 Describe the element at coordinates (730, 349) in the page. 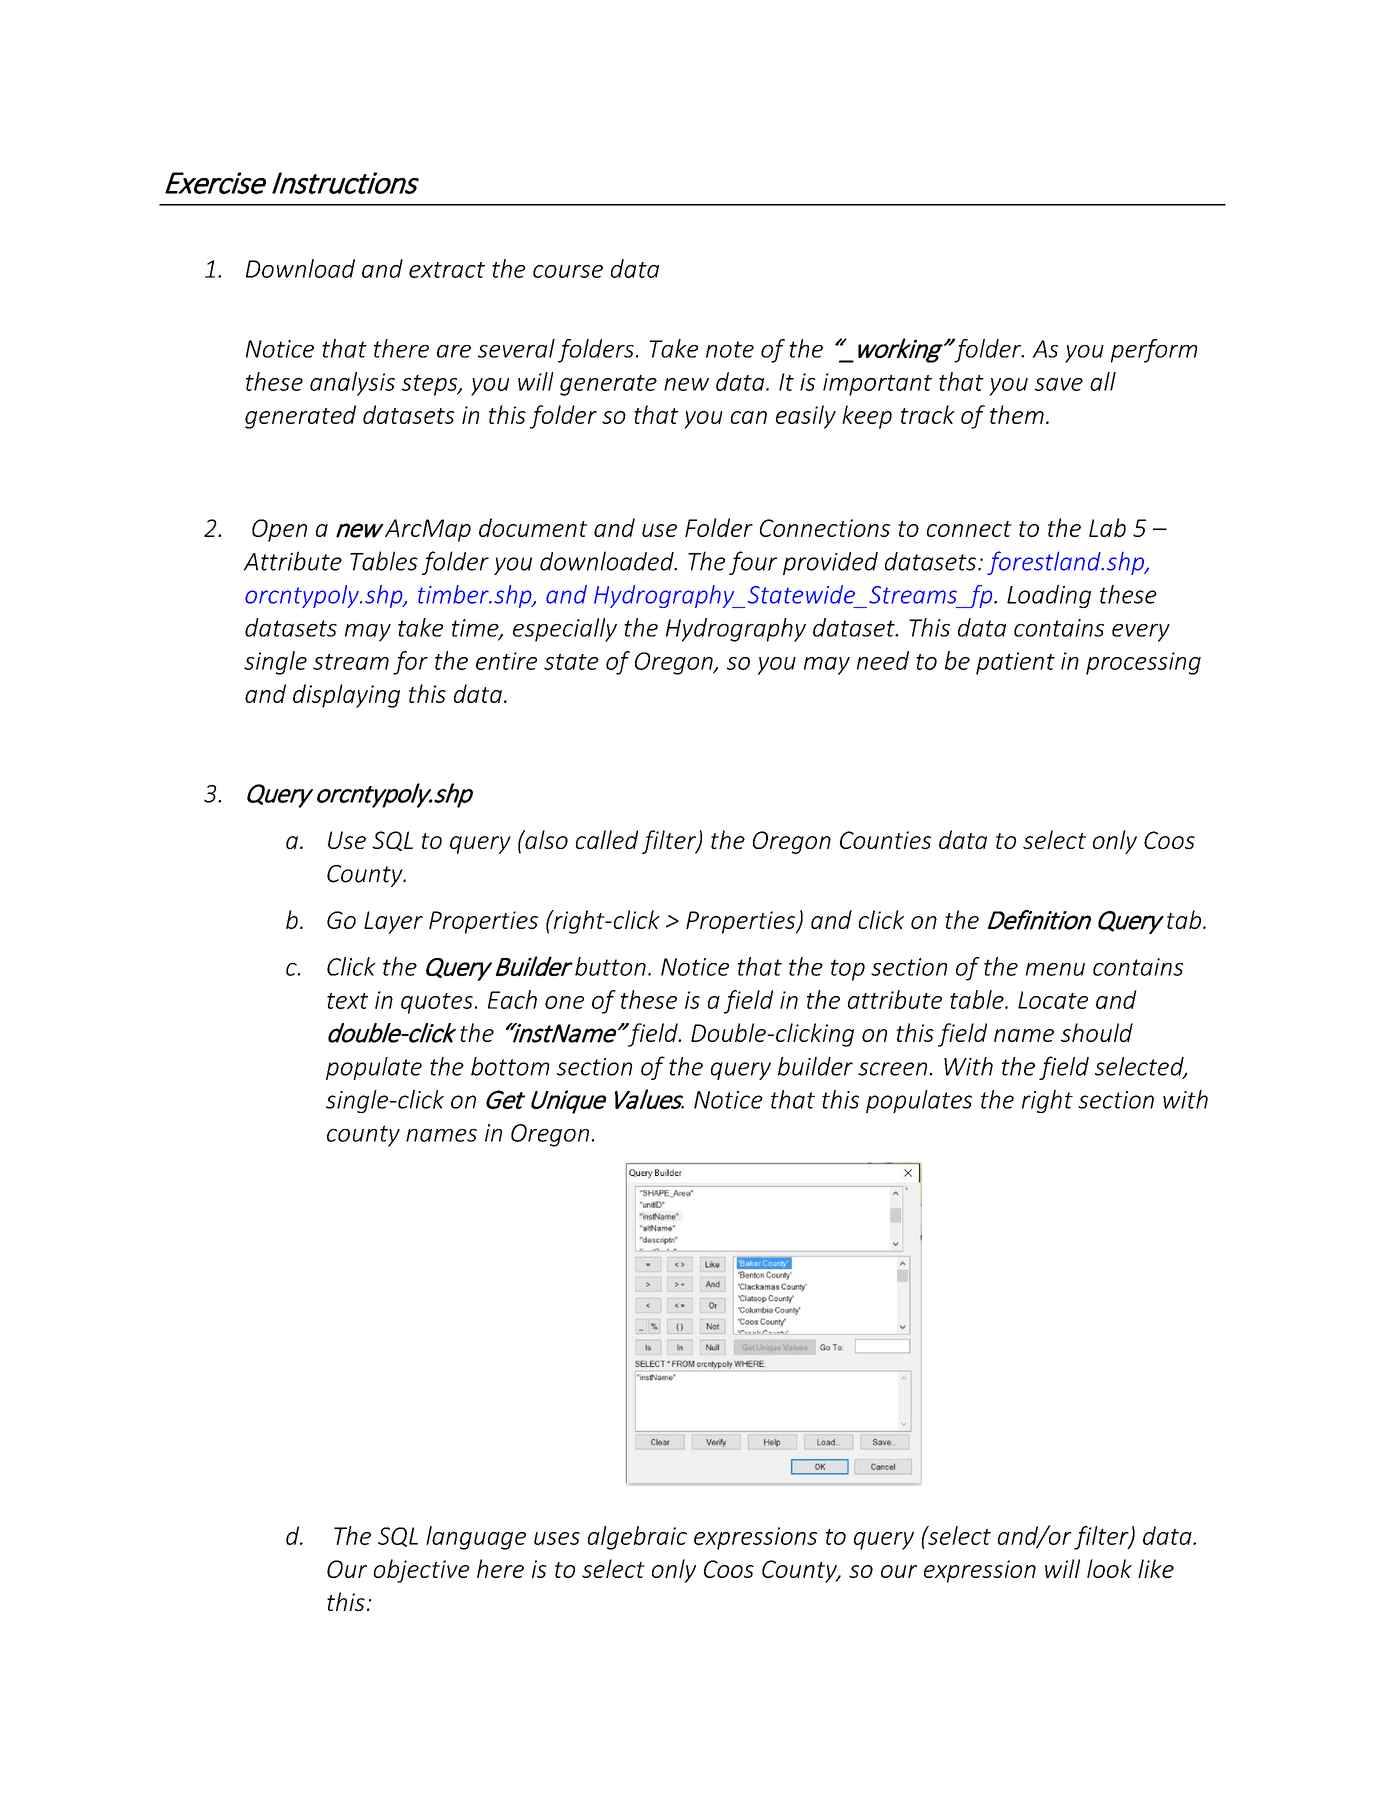

I see `note` at that location.
